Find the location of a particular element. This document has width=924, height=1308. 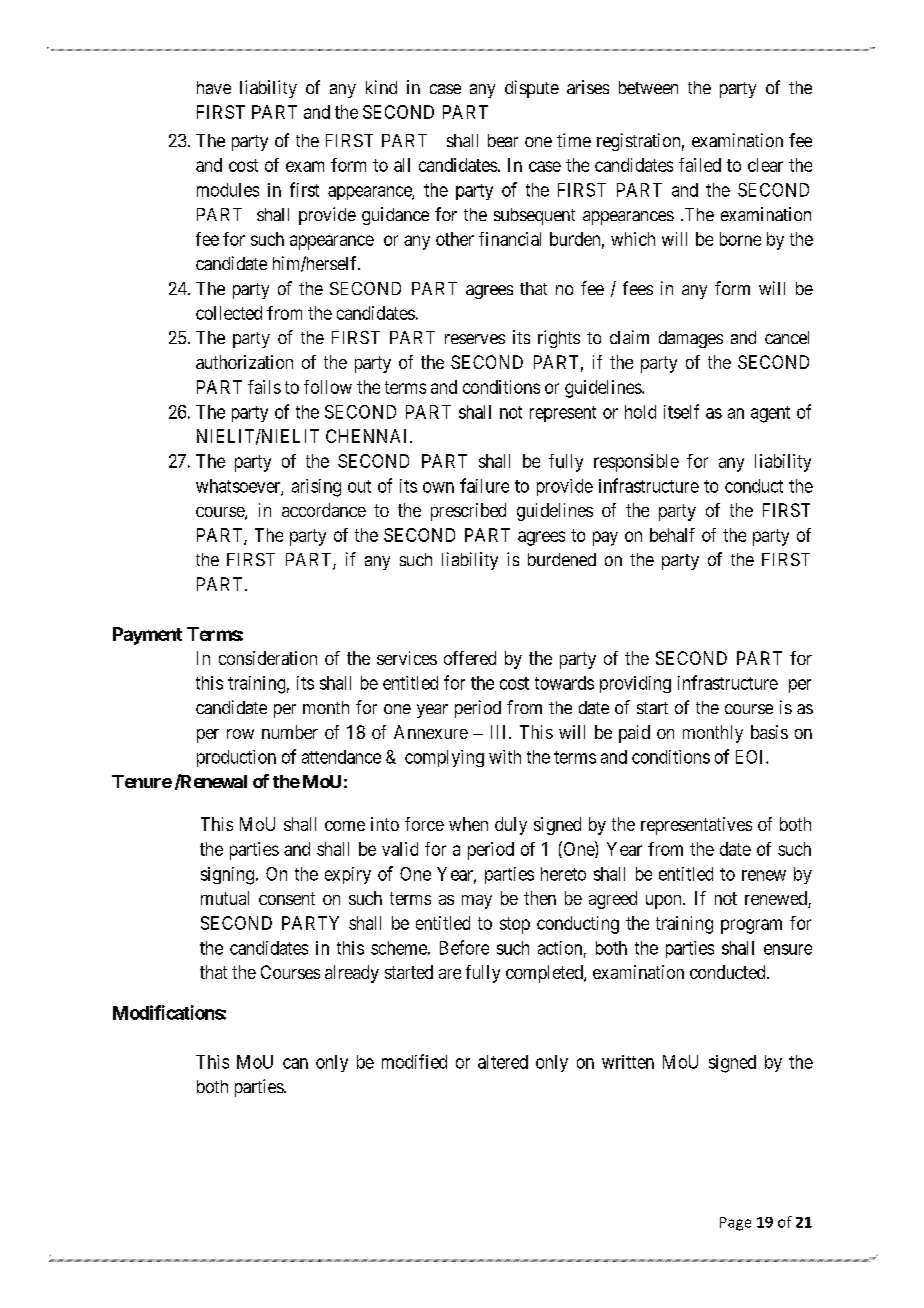

program is located at coordinates (751, 926).
